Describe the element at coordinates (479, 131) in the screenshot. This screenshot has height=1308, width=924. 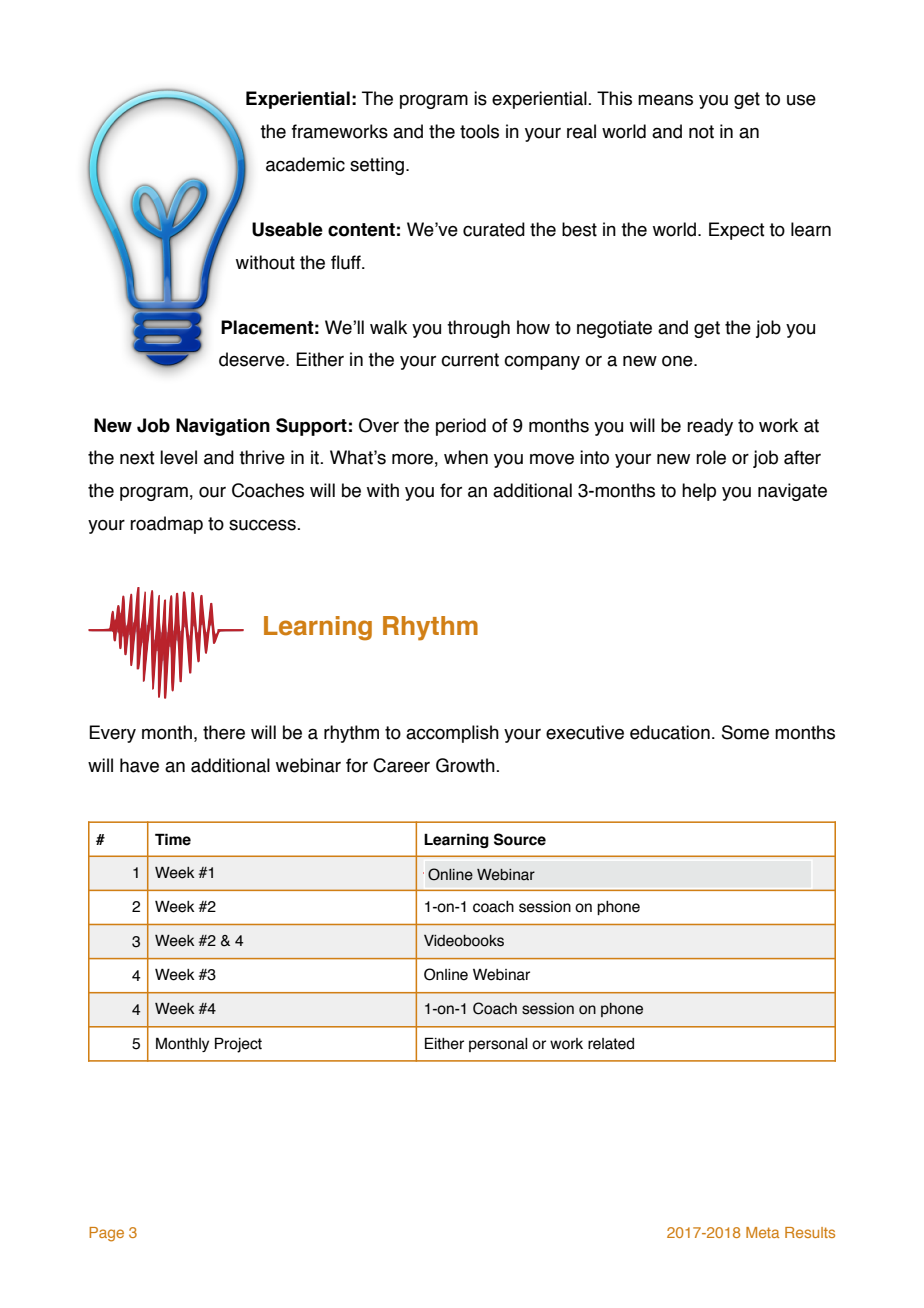
I see `tools` at that location.
